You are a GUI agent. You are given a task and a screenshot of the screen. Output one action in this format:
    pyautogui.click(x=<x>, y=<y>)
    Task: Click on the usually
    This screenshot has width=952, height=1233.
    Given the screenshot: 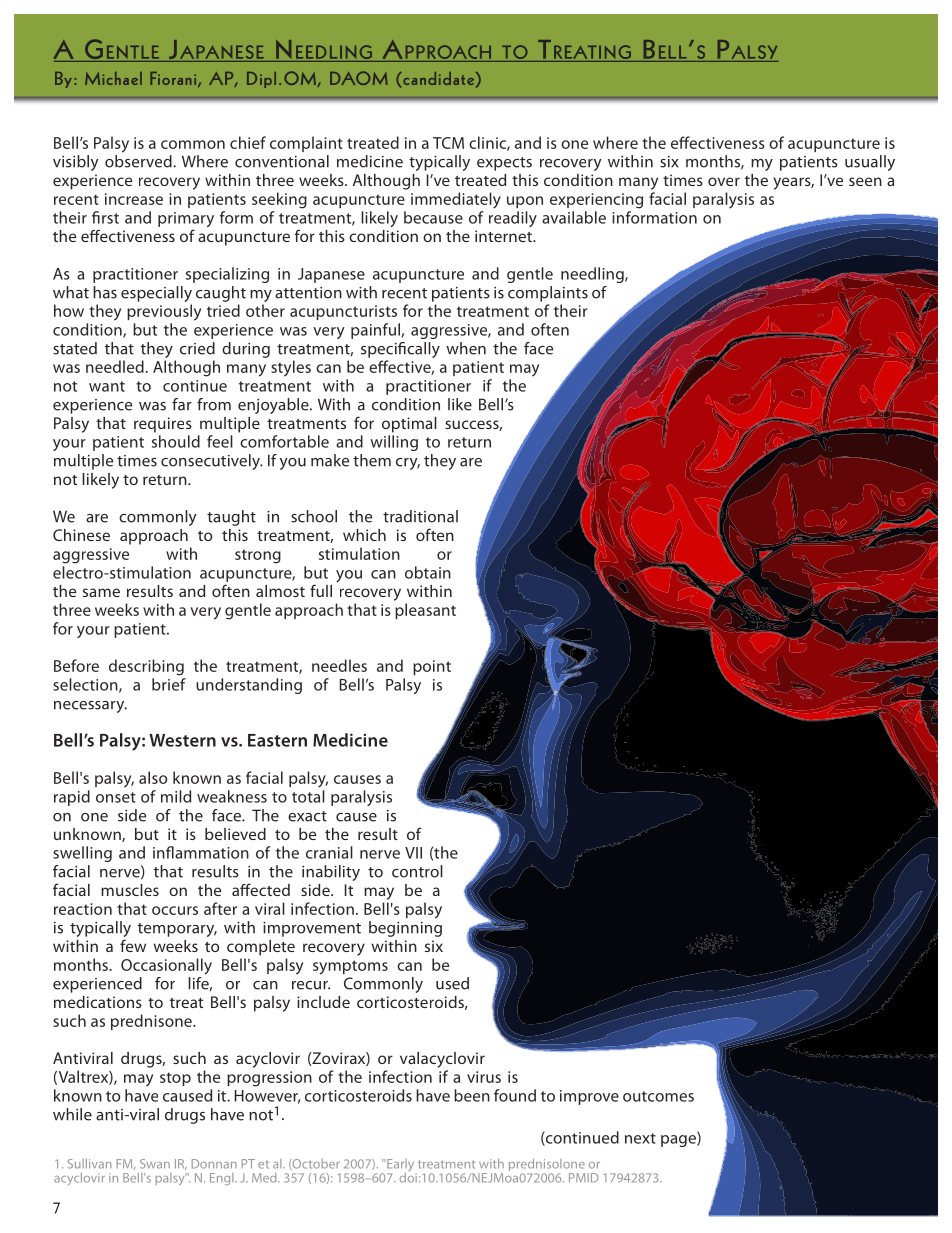 What is the action you would take?
    pyautogui.click(x=870, y=163)
